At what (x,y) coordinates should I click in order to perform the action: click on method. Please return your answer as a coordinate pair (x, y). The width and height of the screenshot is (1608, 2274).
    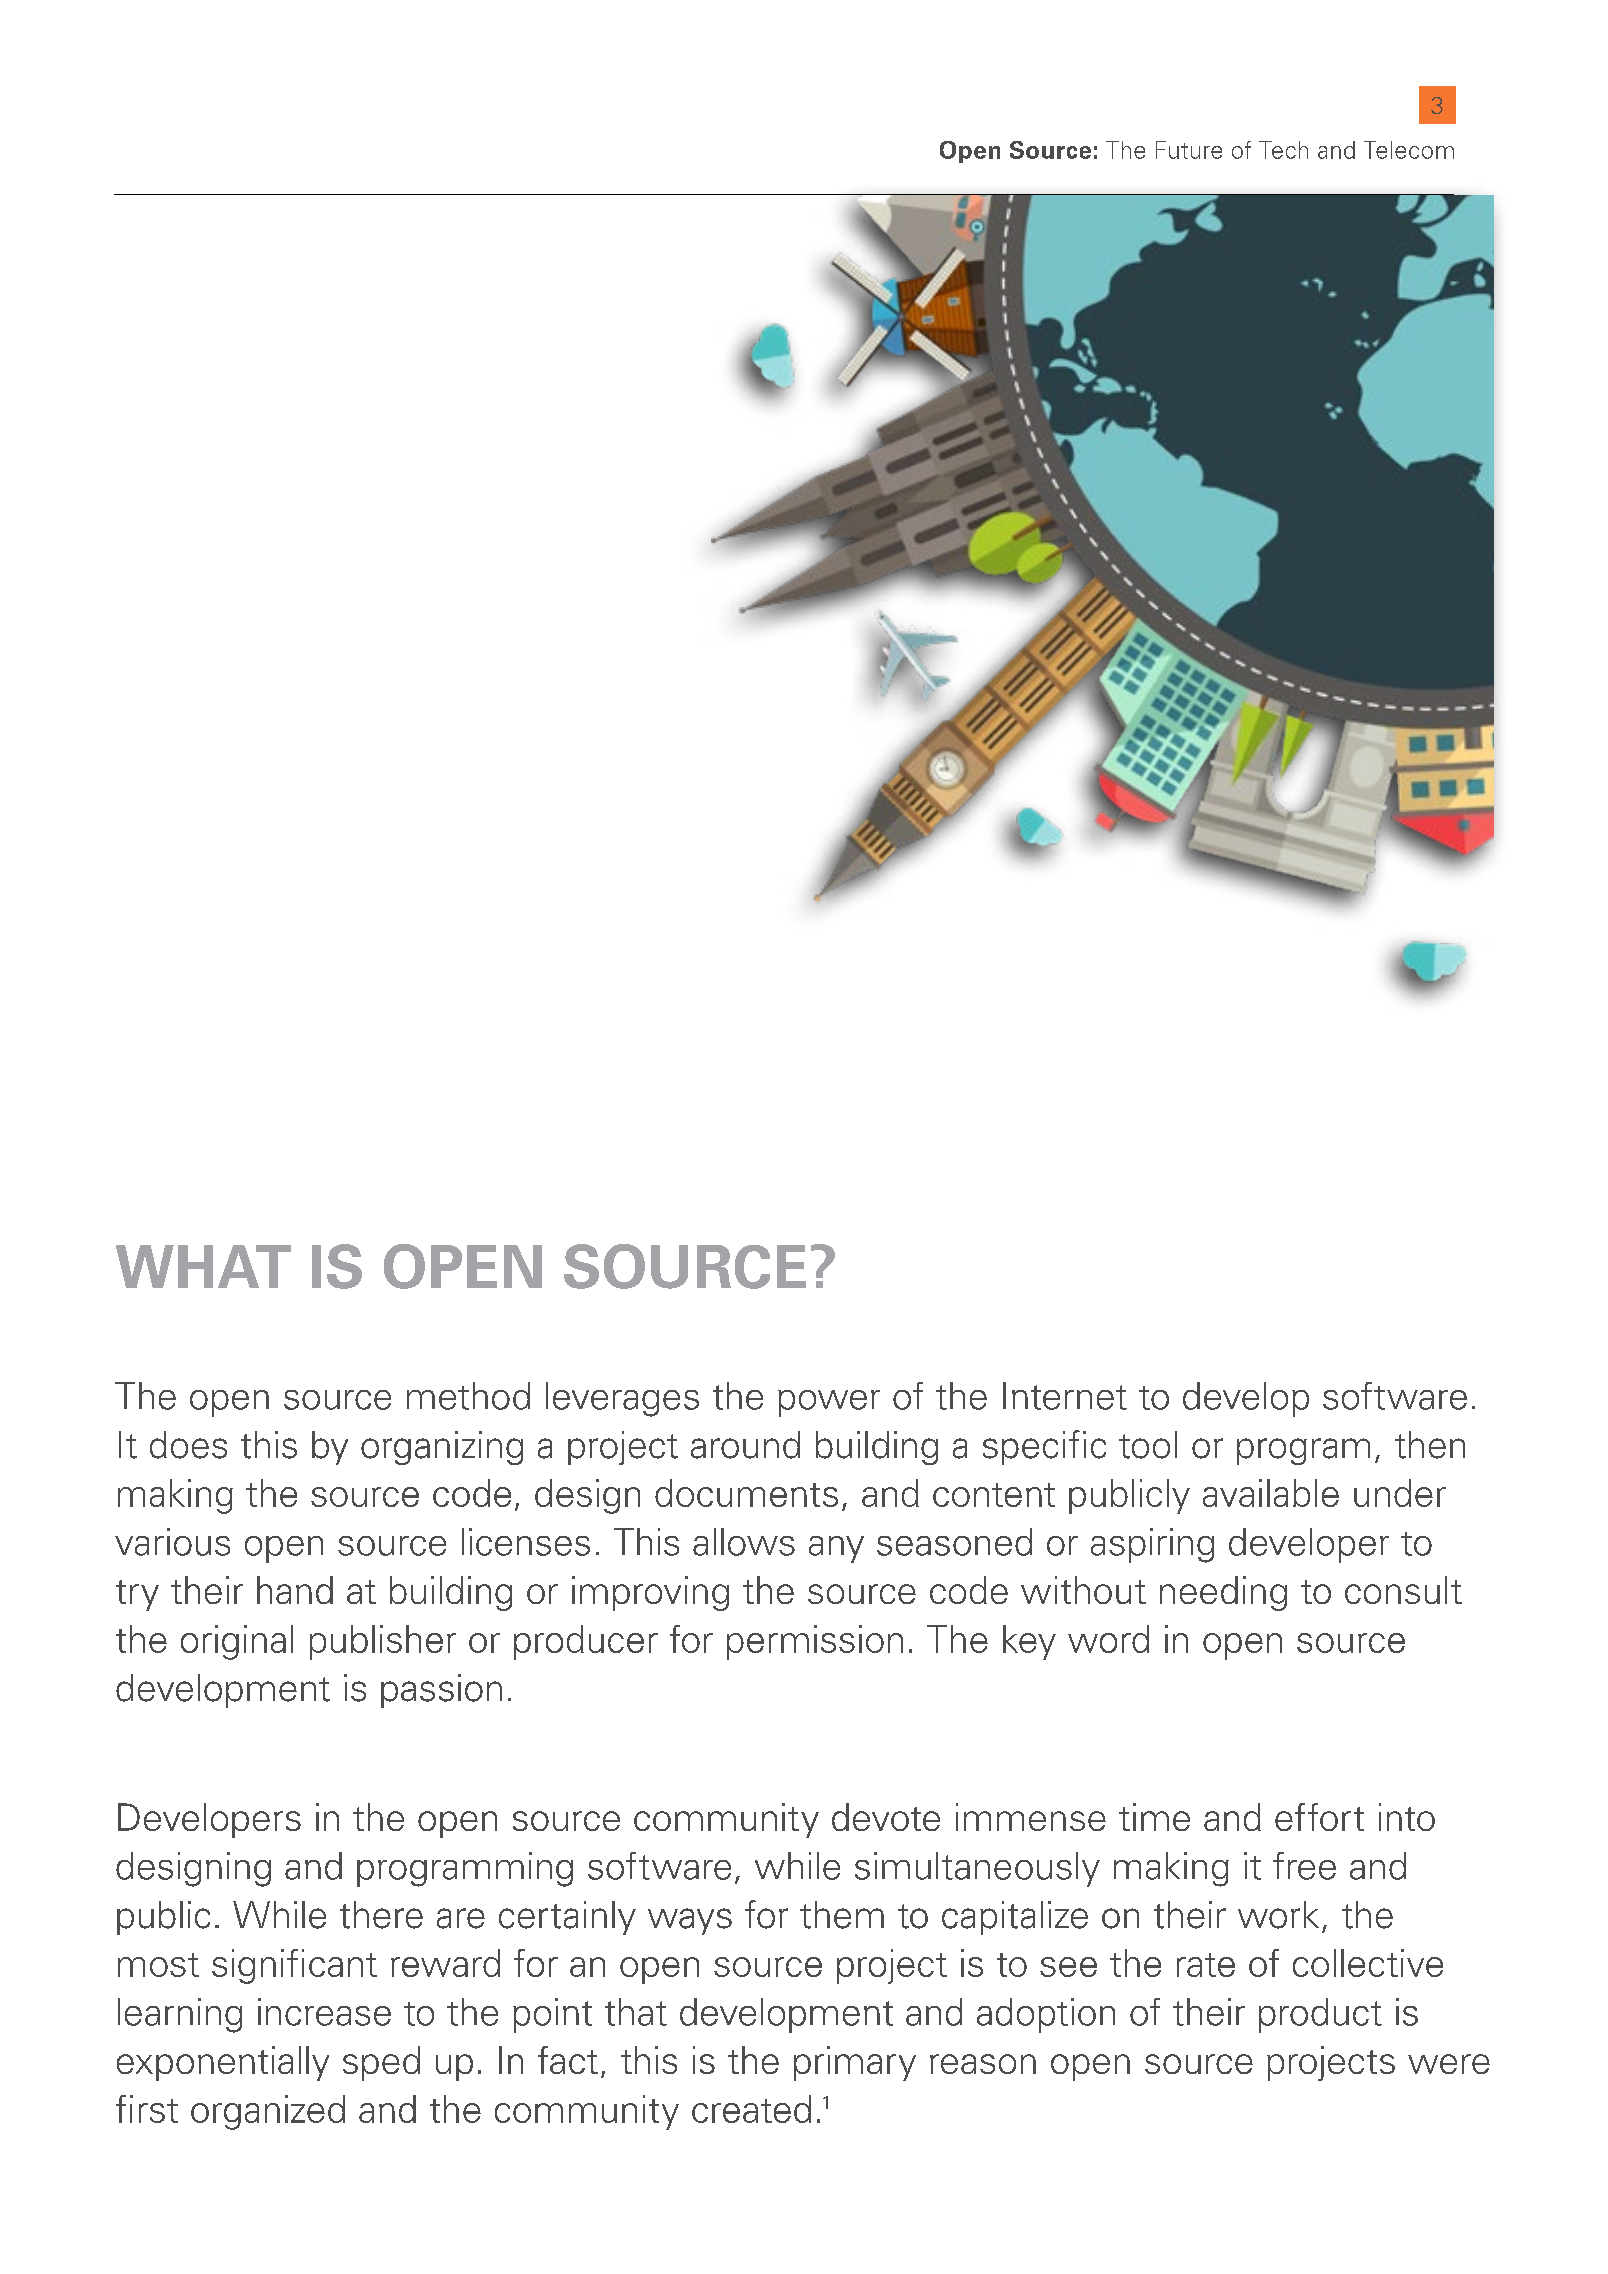
    Looking at the image, I should click on (468, 1396).
